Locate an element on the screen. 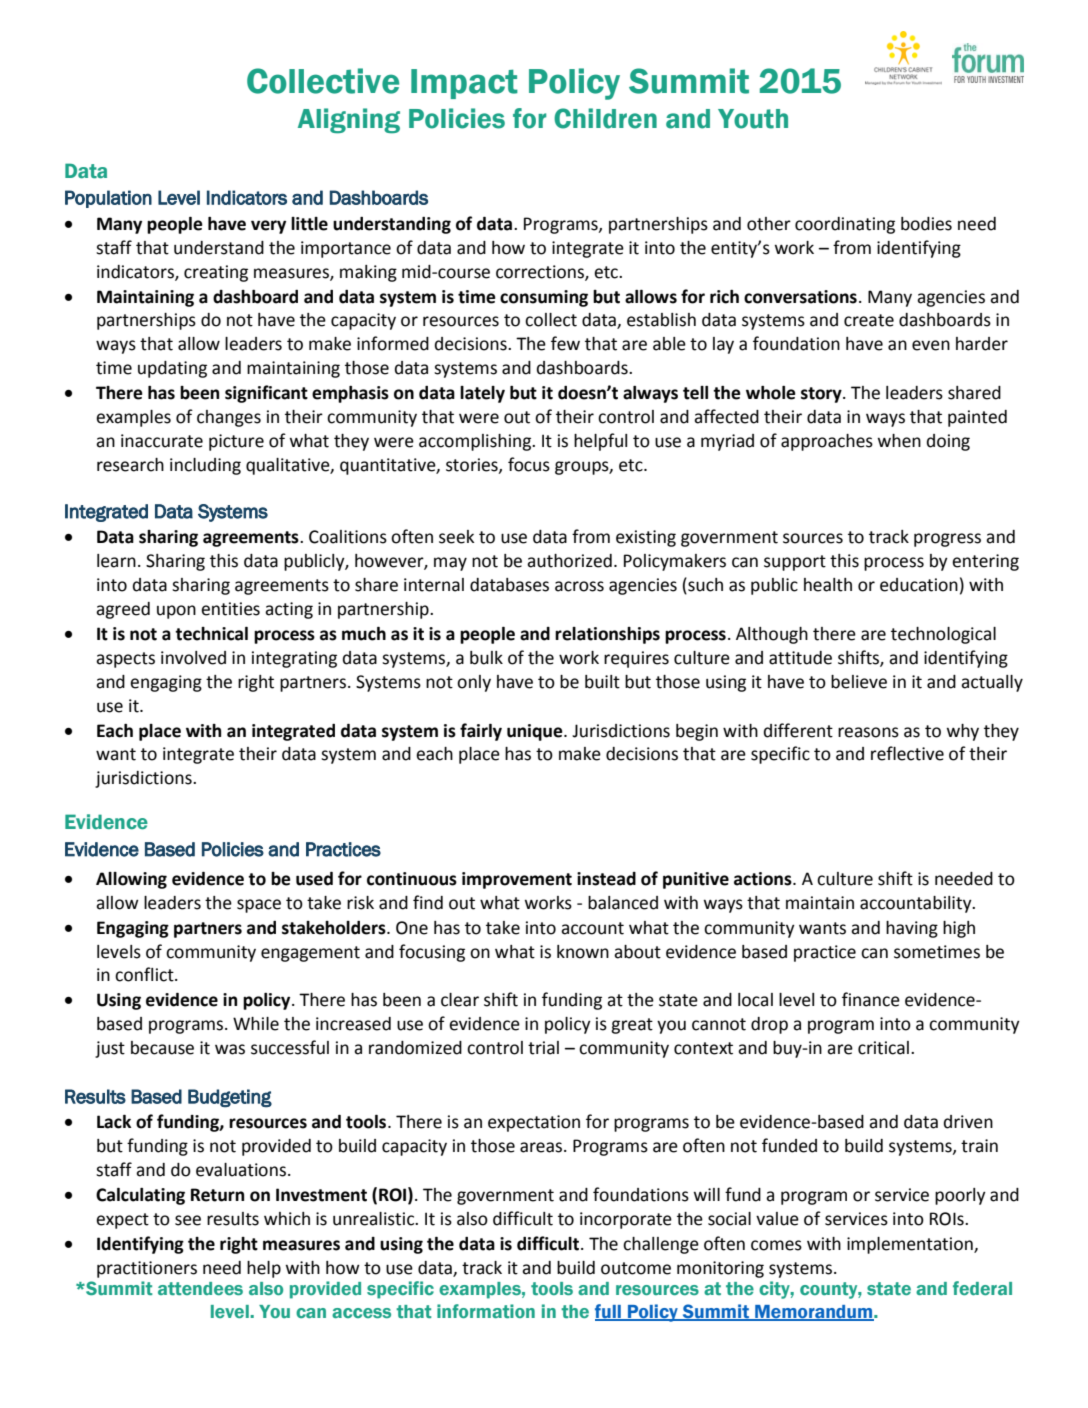 Image resolution: width=1088 pixels, height=1408 pixels. attendees is located at coordinates (200, 1288).
